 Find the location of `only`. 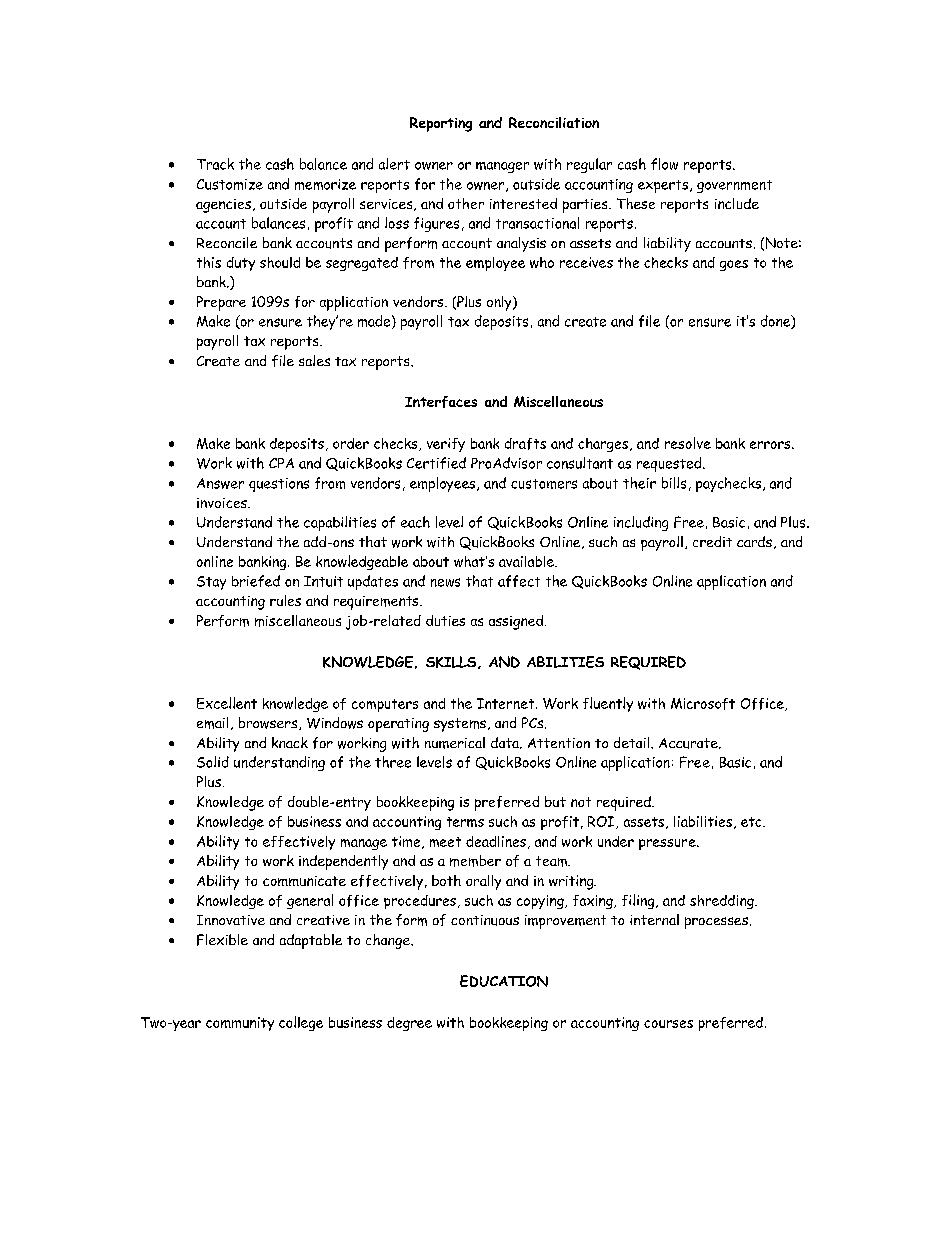

only is located at coordinates (500, 303).
